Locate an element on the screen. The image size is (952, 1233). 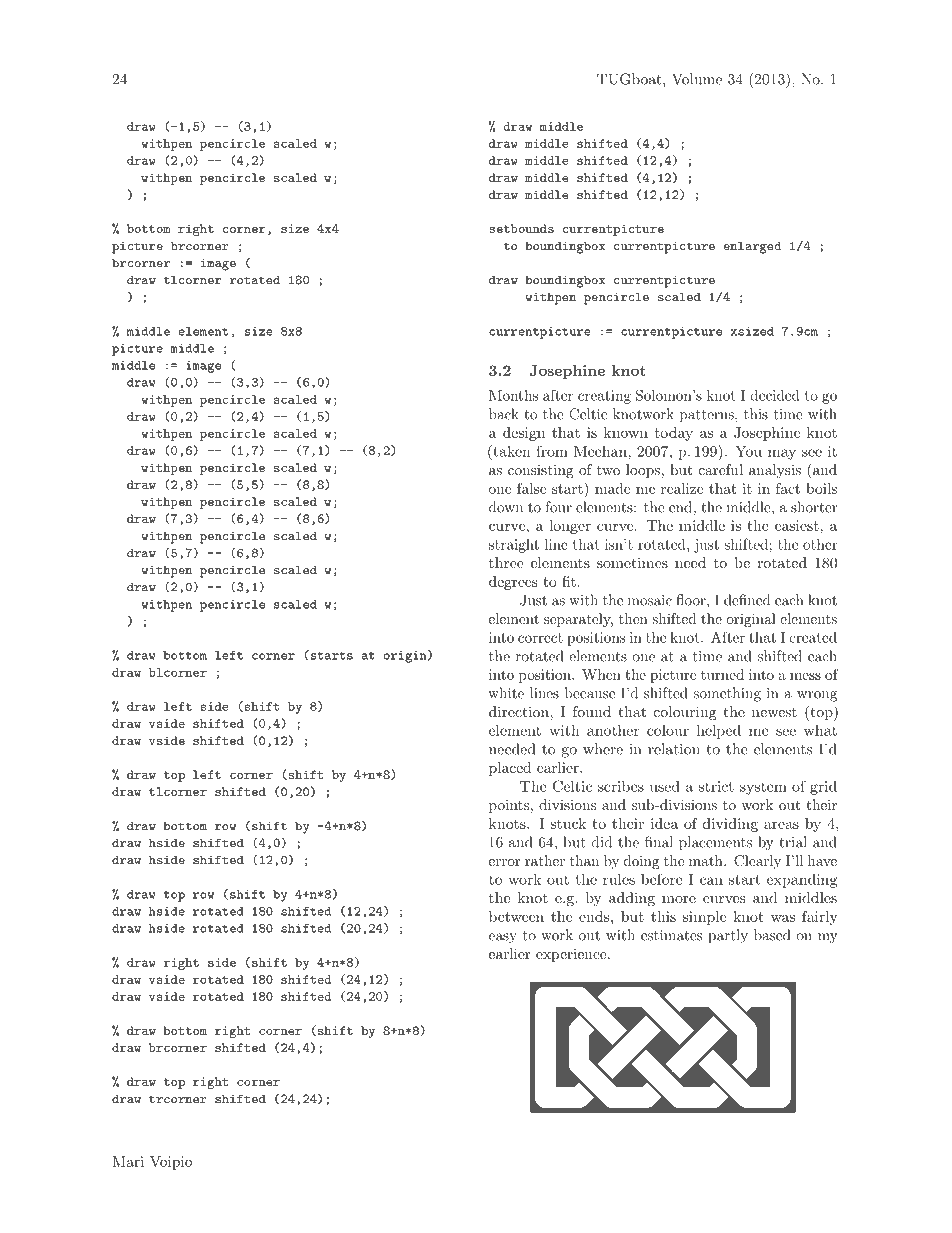
design is located at coordinates (524, 434).
